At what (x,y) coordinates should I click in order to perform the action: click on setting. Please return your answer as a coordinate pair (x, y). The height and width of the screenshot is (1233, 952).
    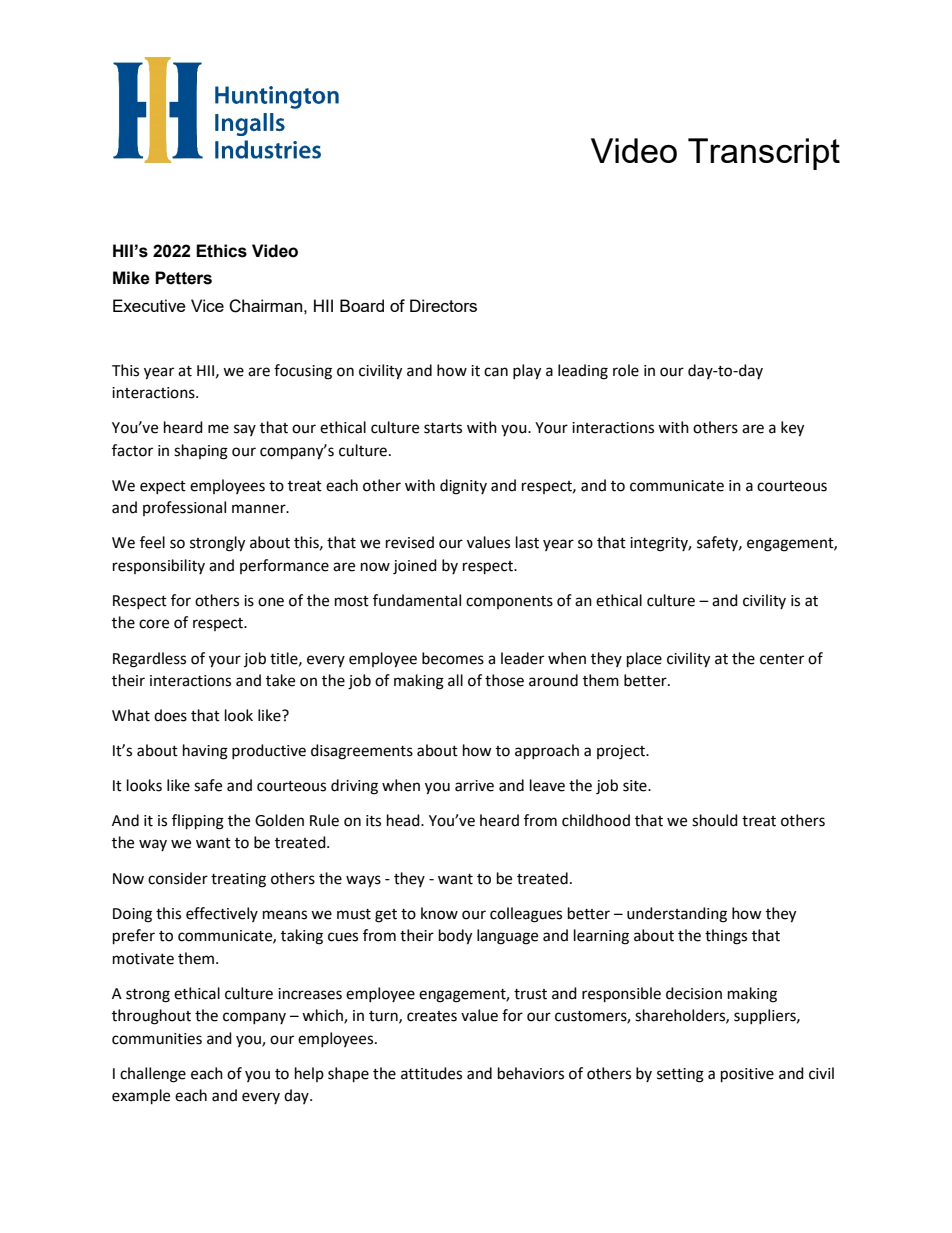
    Looking at the image, I should click on (680, 1075).
